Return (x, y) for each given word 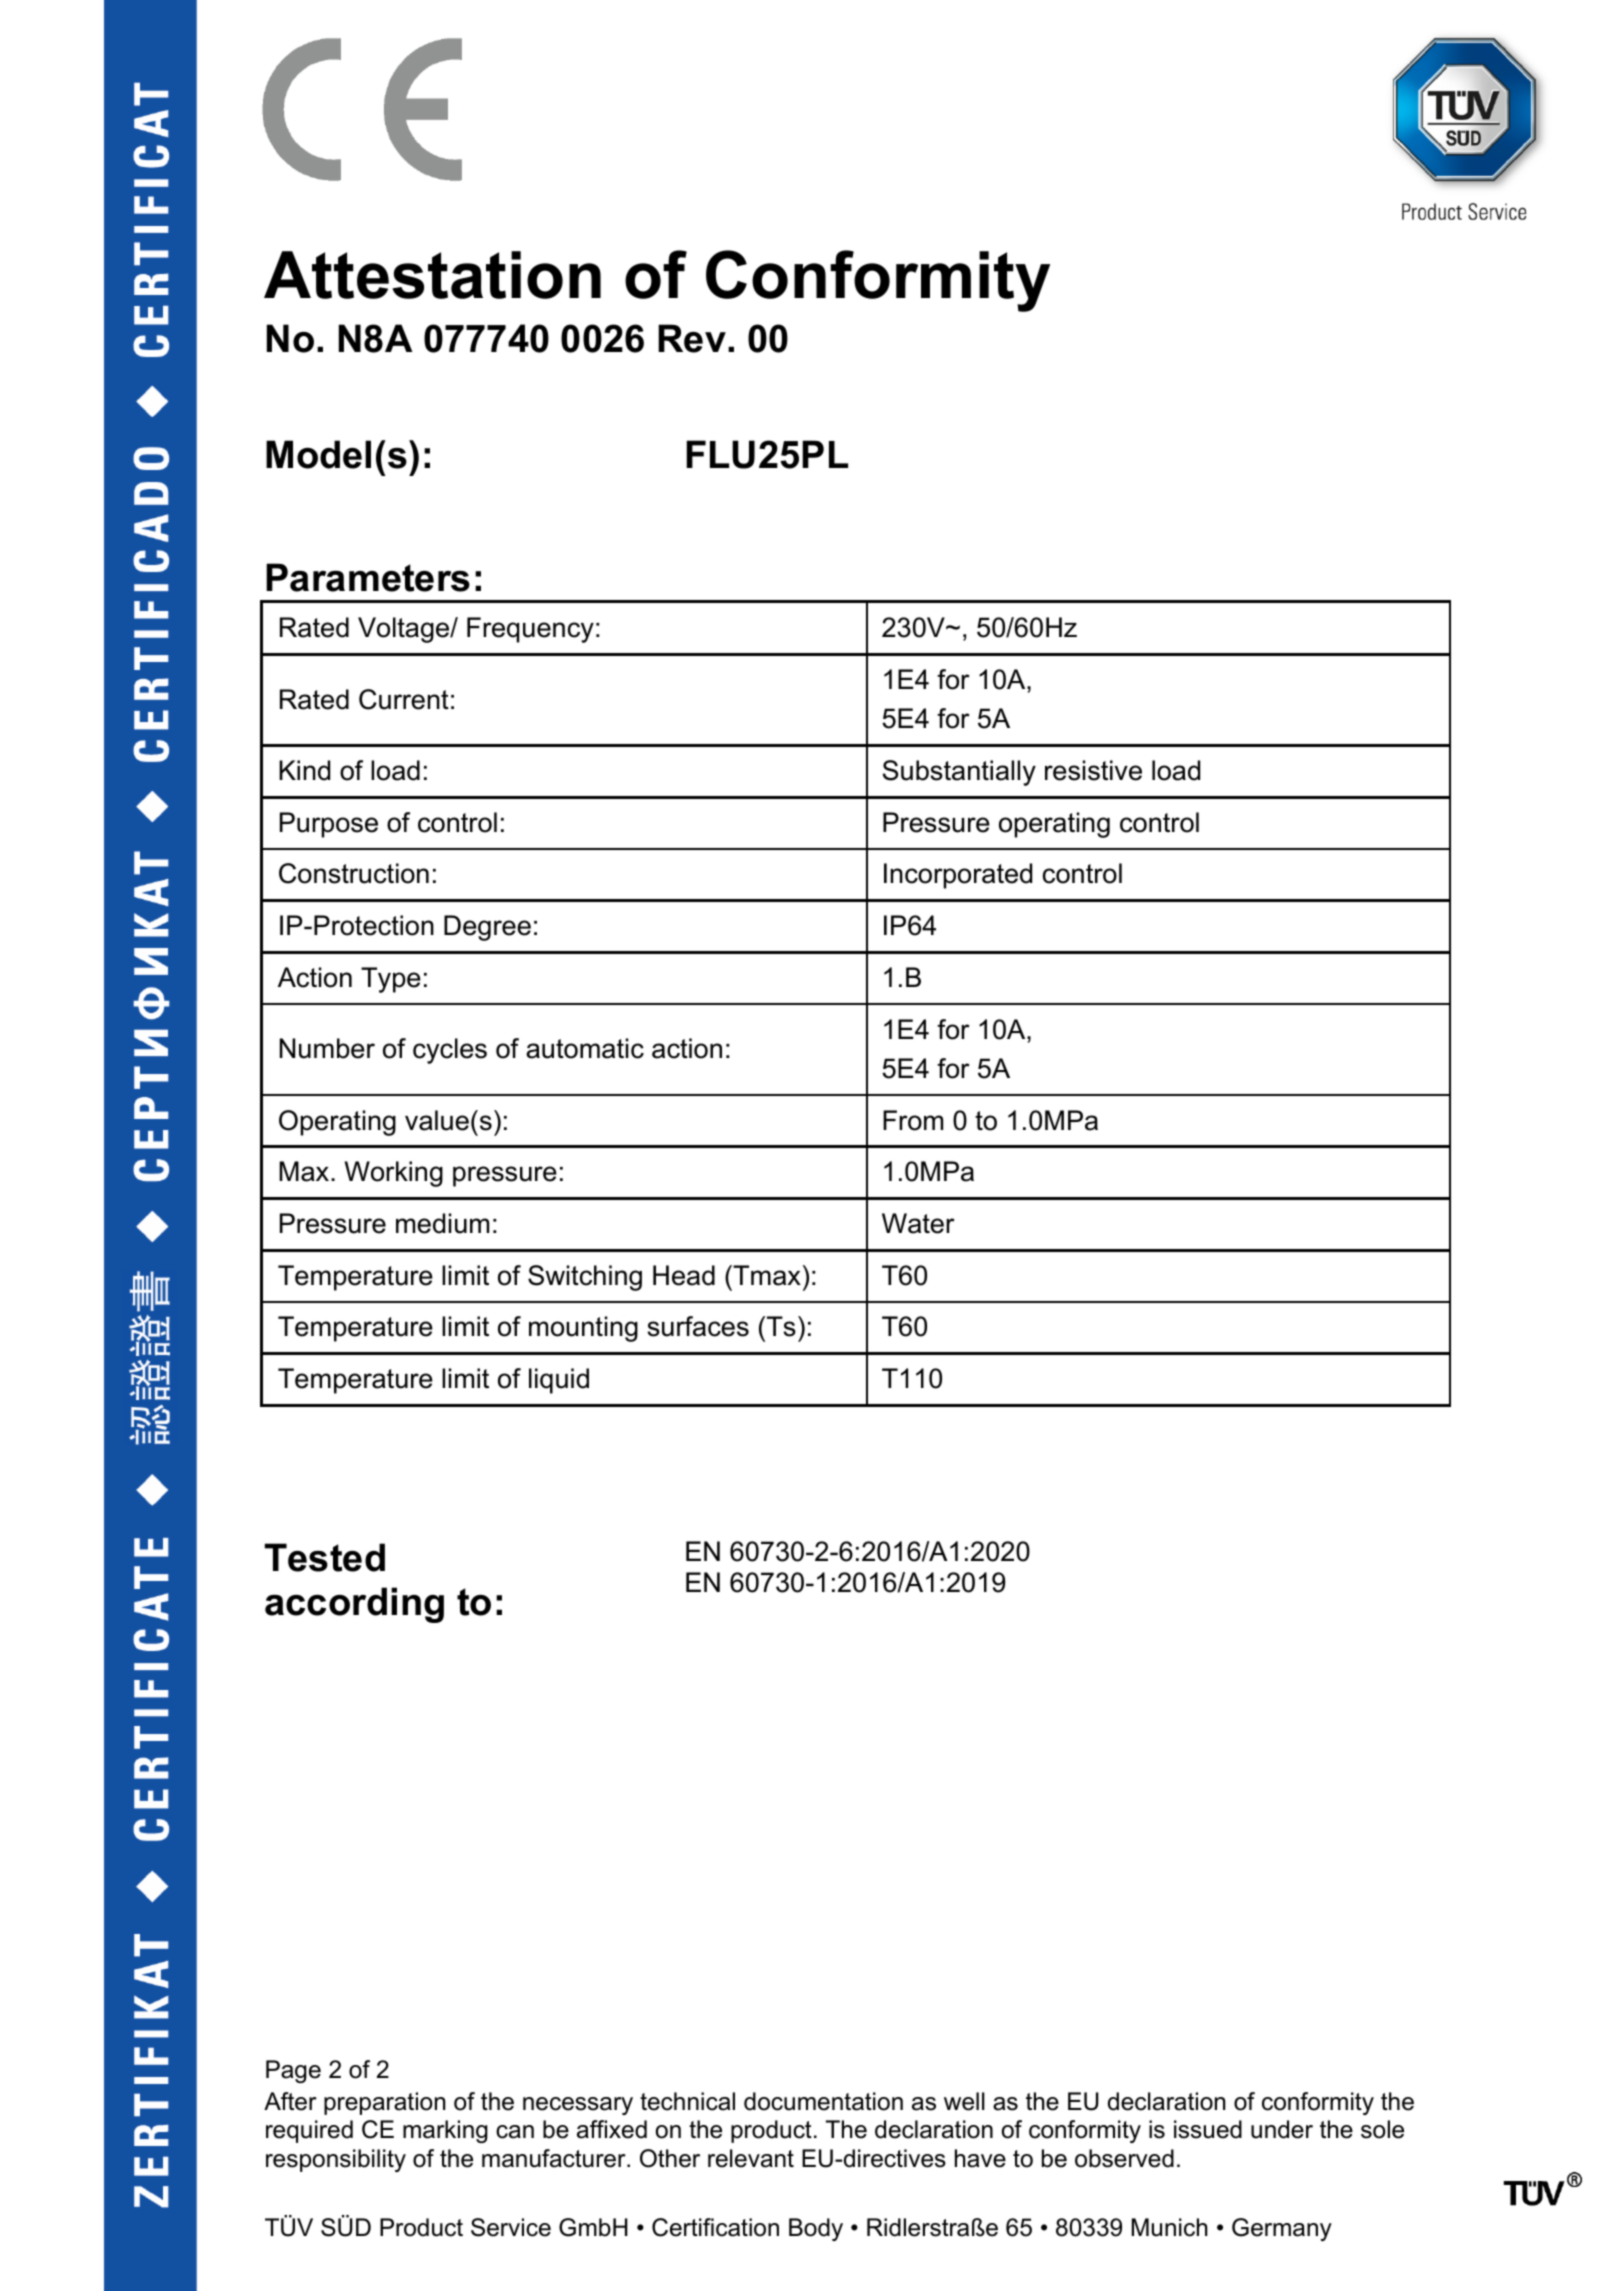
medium (442, 1223)
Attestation (432, 275)
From (913, 1120)
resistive (1093, 770)
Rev (692, 338)
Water (918, 1223)
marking (445, 2131)
